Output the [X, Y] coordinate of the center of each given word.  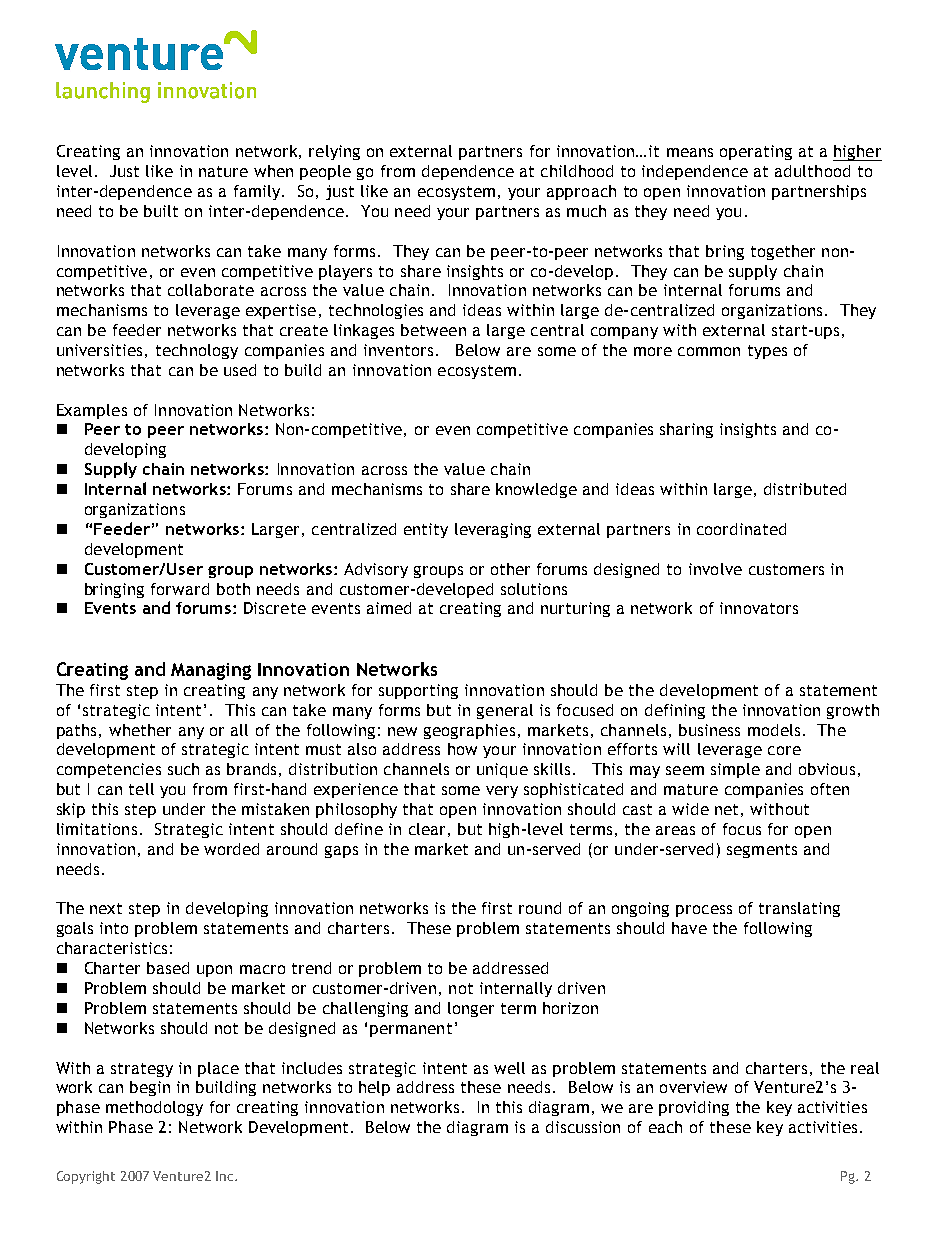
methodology [154, 1108]
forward [180, 589]
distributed [805, 489]
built [161, 211]
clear [427, 829]
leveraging [493, 530]
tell [141, 789]
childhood [577, 171]
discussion [583, 1127]
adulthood [812, 171]
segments [762, 851]
